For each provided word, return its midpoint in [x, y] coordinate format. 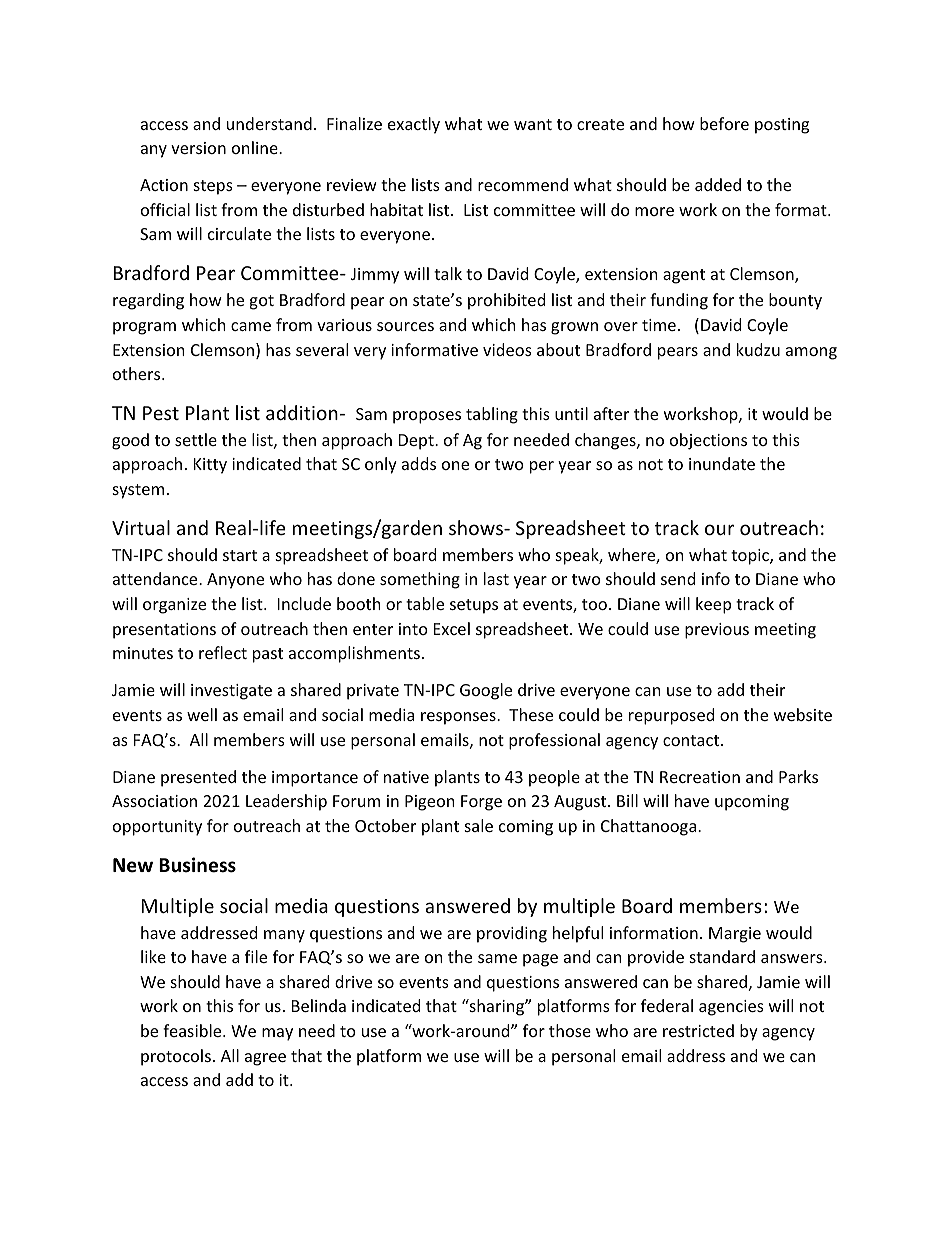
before [724, 123]
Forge [481, 803]
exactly [414, 125]
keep [713, 605]
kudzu [758, 349]
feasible [193, 1030]
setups [474, 606]
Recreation [700, 777]
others [138, 373]
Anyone [235, 581]
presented [198, 778]
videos [507, 349]
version [198, 148]
